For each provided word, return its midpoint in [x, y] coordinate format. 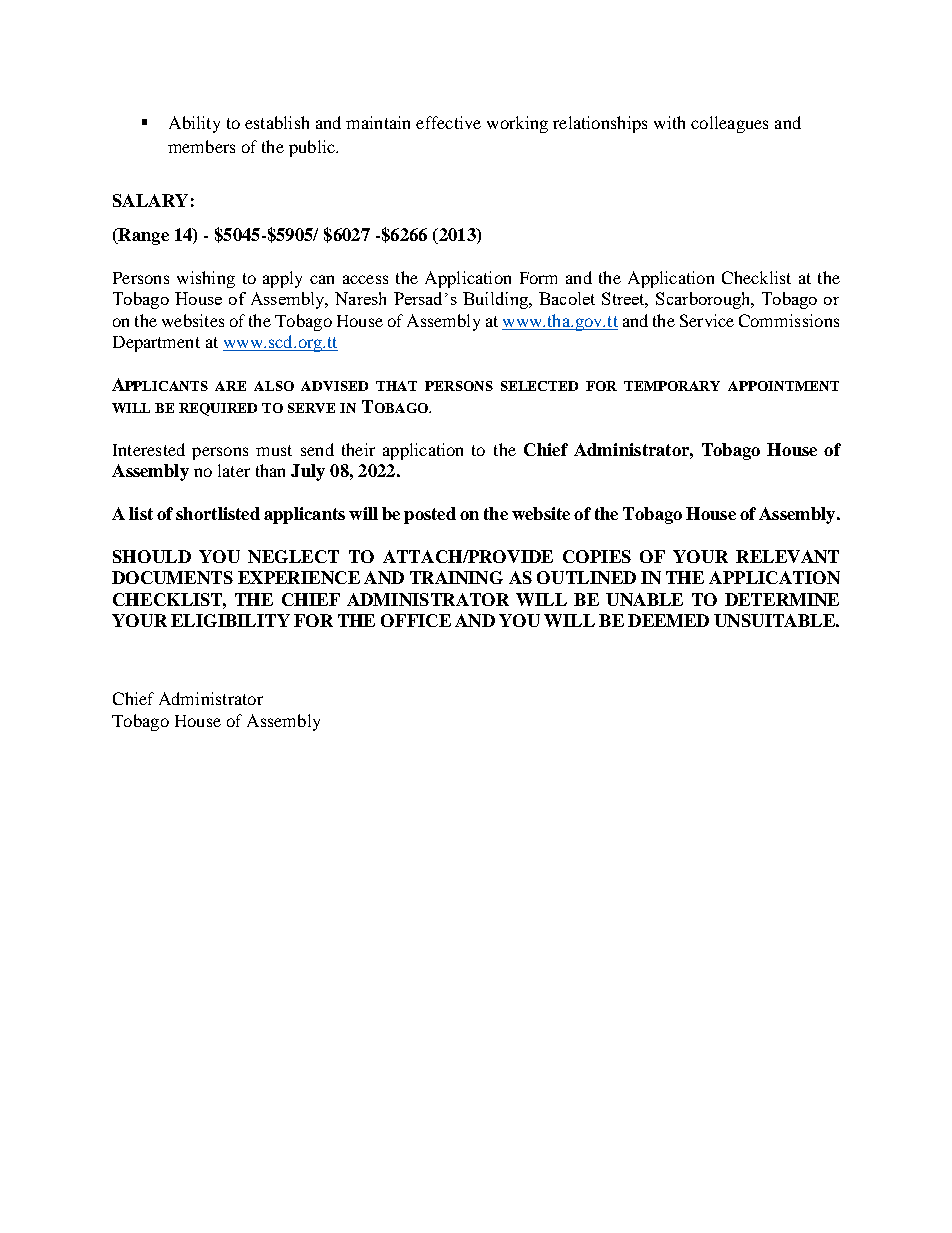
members [201, 146]
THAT [396, 386]
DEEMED [668, 620]
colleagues [729, 124]
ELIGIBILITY [230, 620]
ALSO [274, 386]
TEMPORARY [672, 386]
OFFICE [416, 620]
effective [448, 122]
